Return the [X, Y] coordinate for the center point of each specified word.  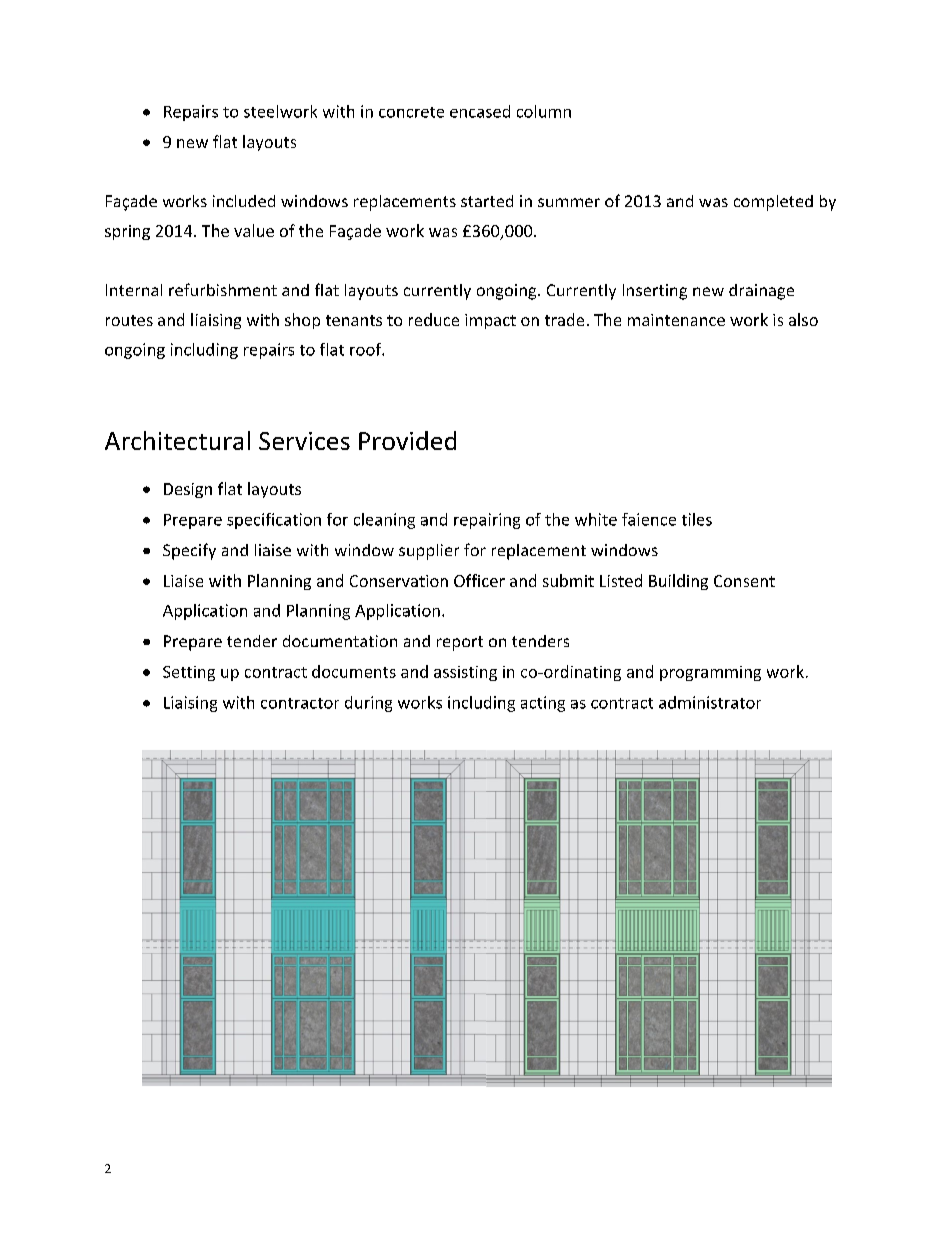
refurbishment [223, 289]
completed [773, 203]
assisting [465, 673]
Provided [407, 440]
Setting [189, 673]
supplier [429, 552]
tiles [697, 519]
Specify [189, 551]
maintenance [676, 320]
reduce [434, 319]
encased [480, 111]
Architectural [177, 440]
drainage [761, 292]
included [244, 201]
